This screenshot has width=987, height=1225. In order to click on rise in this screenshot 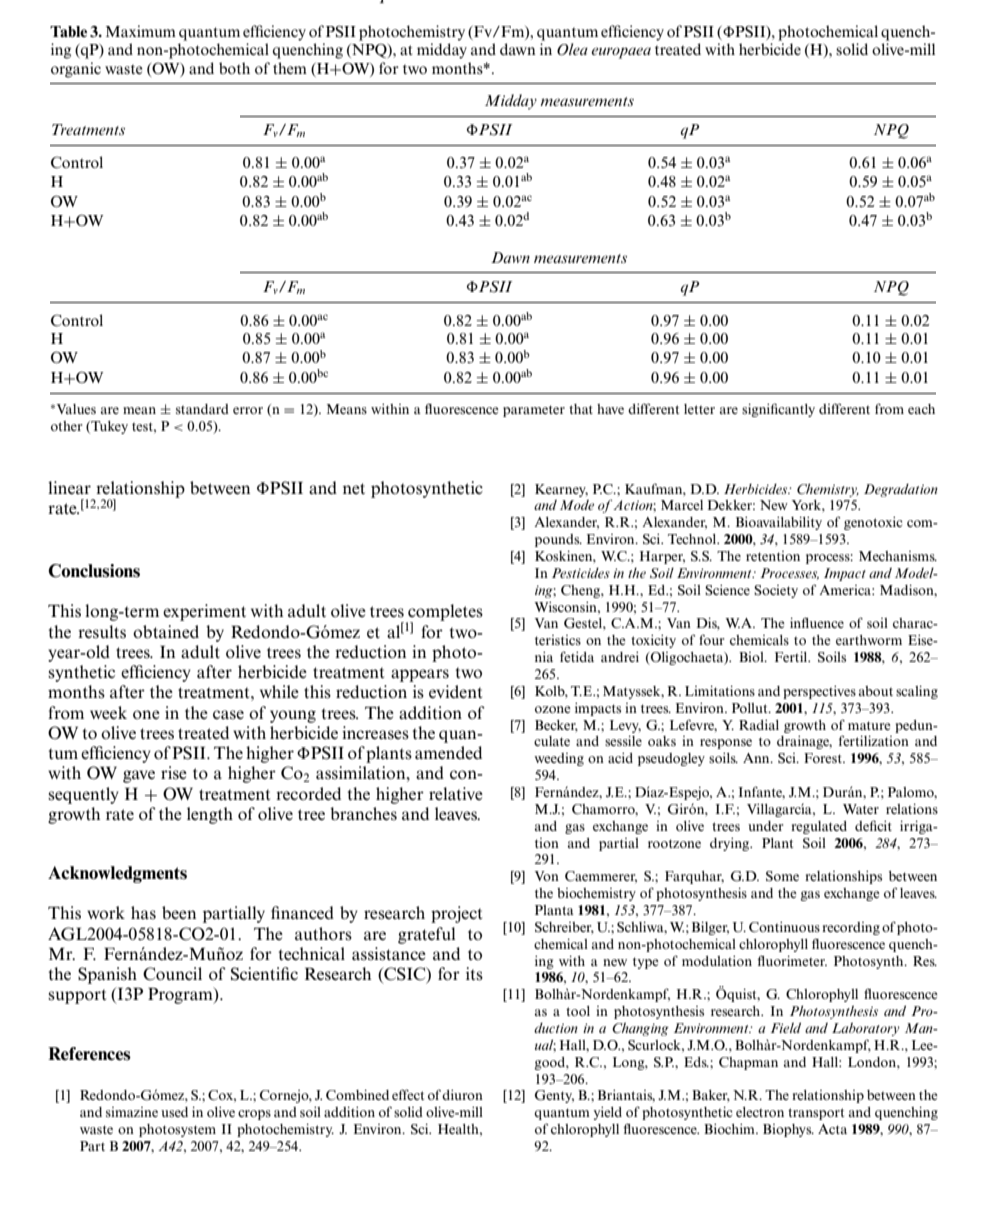, I will do `click(174, 773)`.
